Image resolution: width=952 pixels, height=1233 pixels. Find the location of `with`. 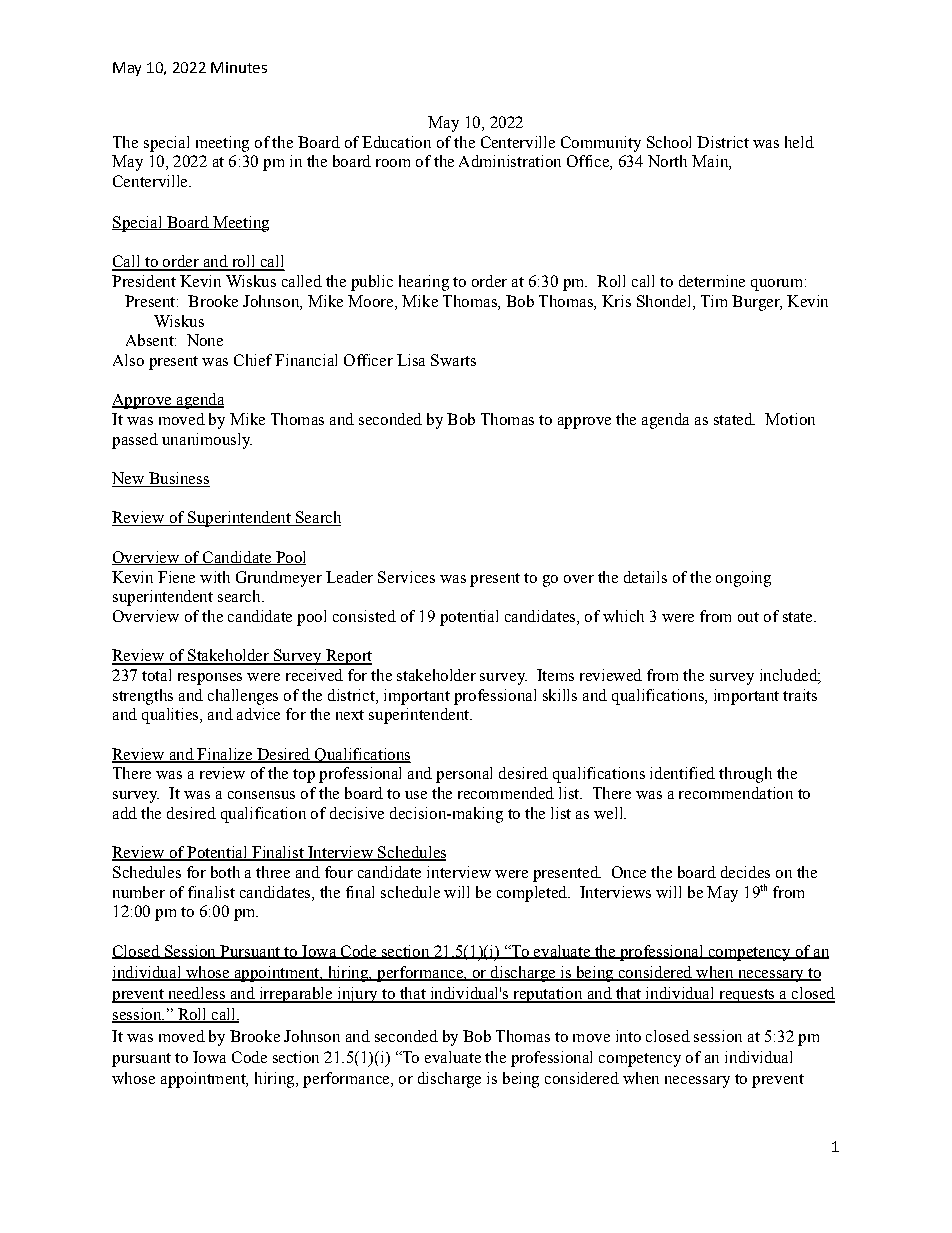

with is located at coordinates (215, 577).
